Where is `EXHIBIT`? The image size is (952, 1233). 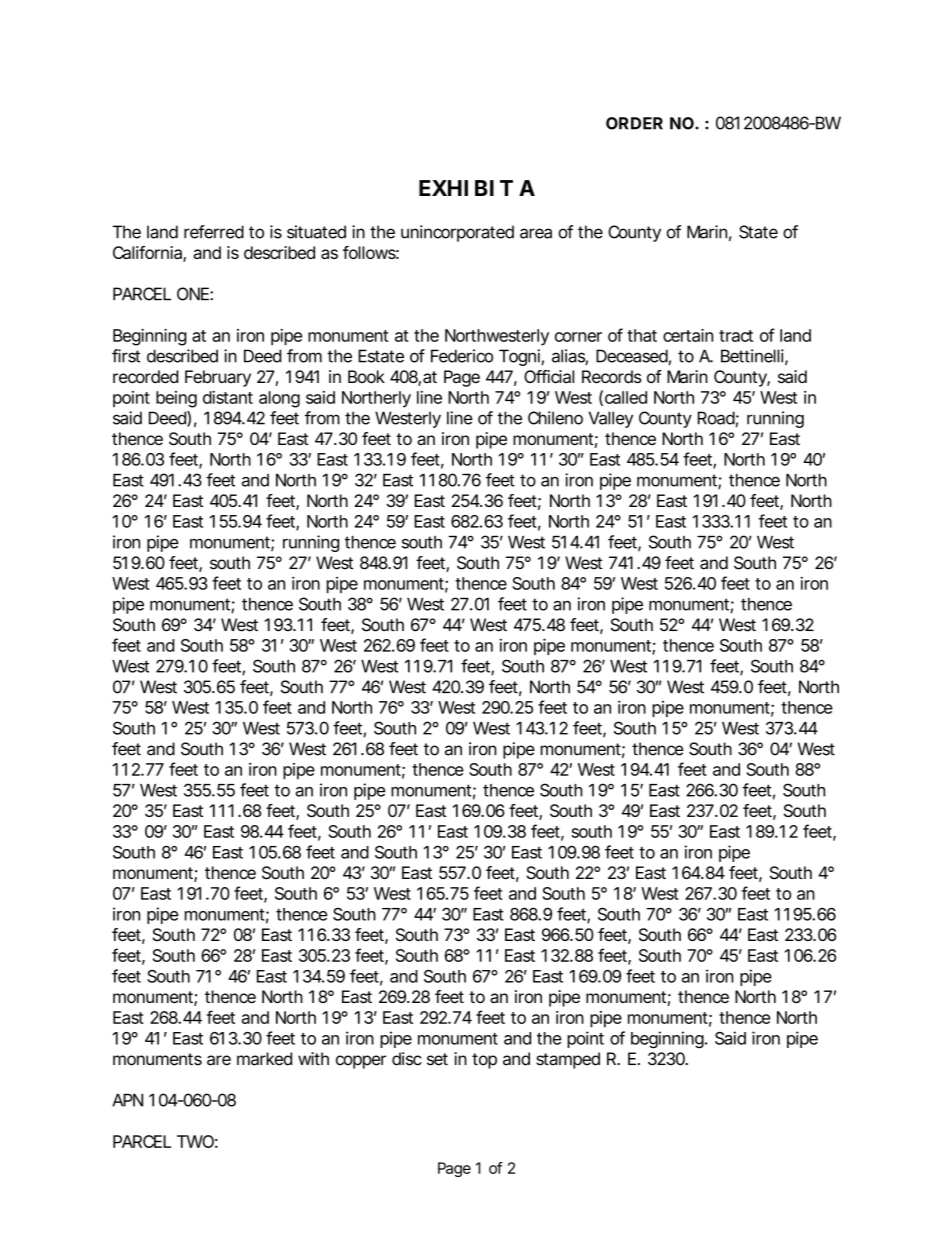 EXHIBIT is located at coordinates (466, 188).
